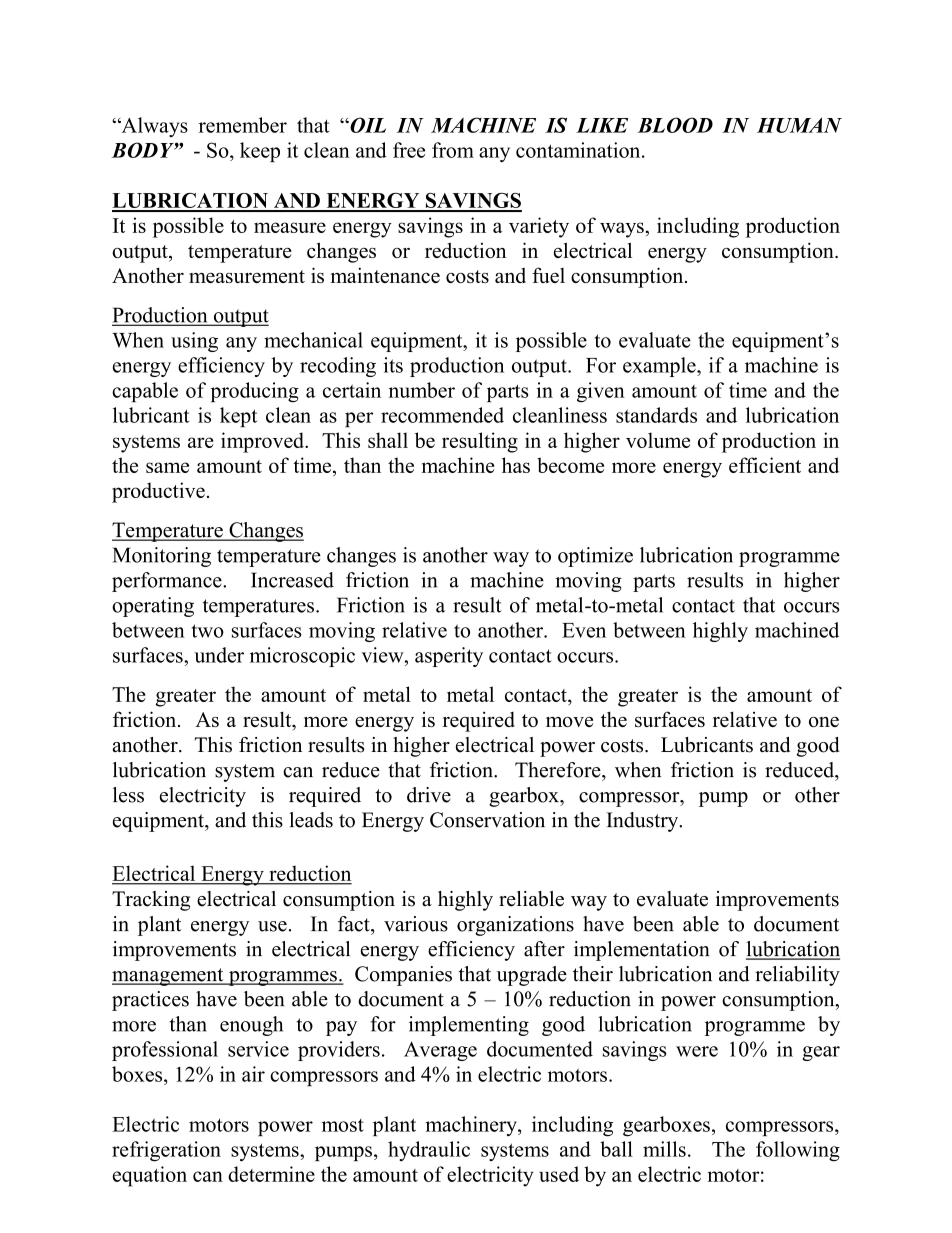 The height and width of the page is (1233, 952). What do you see at coordinates (453, 150) in the page?
I see `from` at bounding box center [453, 150].
